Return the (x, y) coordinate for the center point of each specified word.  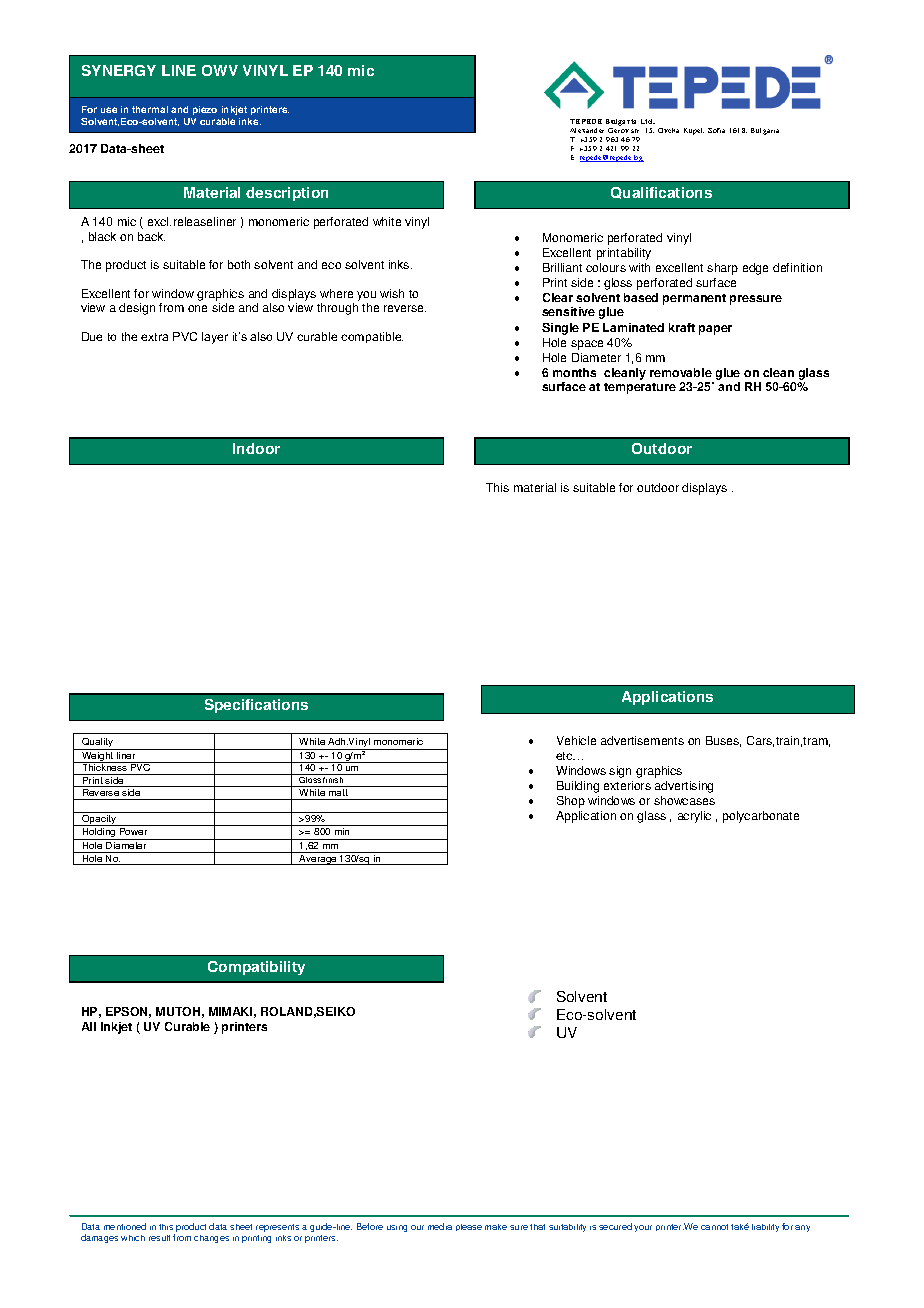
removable (681, 372)
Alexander (587, 130)
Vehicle (576, 740)
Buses (723, 741)
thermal (150, 109)
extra (154, 337)
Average (318, 860)
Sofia (716, 130)
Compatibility (256, 968)
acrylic (694, 817)
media (440, 1226)
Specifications (256, 706)
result (159, 1238)
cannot (714, 1227)
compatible (372, 337)
